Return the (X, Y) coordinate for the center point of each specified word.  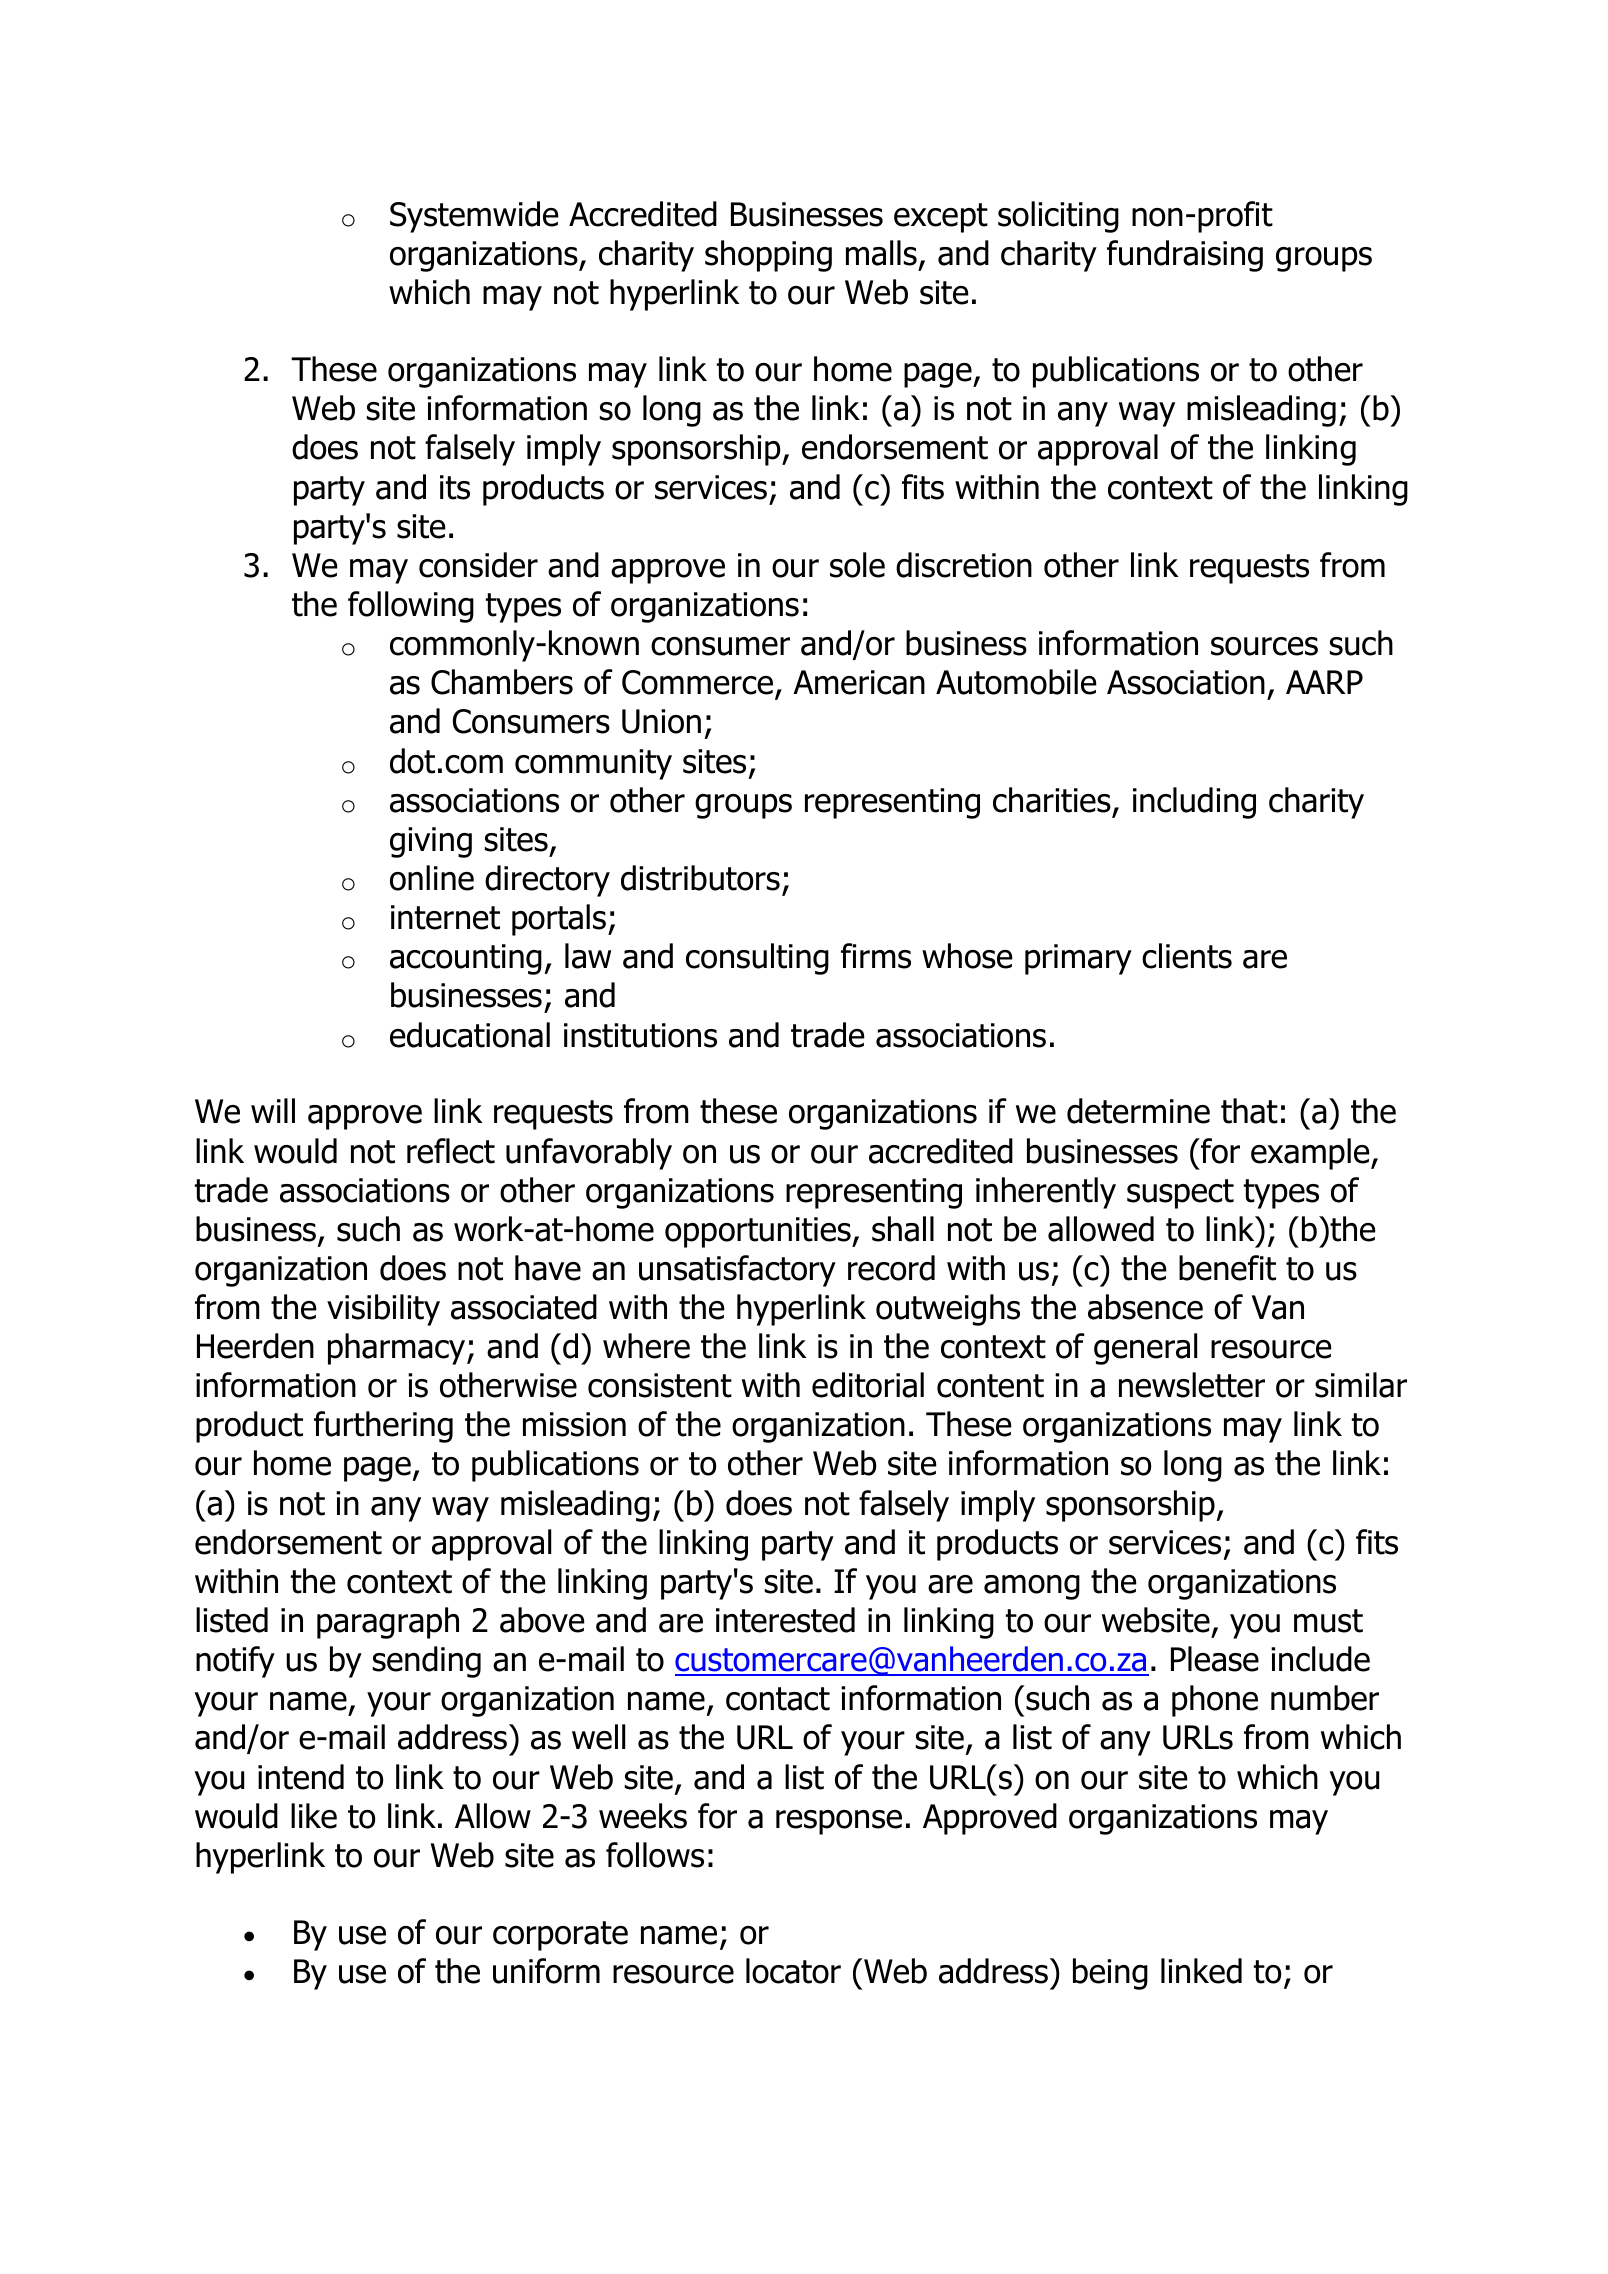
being (1110, 1974)
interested (785, 1620)
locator (793, 1971)
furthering (383, 1427)
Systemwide (474, 217)
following (411, 607)
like (314, 1816)
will (273, 1110)
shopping (768, 256)
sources (1264, 646)
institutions (640, 1035)
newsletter (1192, 1385)
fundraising (1185, 256)
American (859, 682)
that (1249, 1111)
